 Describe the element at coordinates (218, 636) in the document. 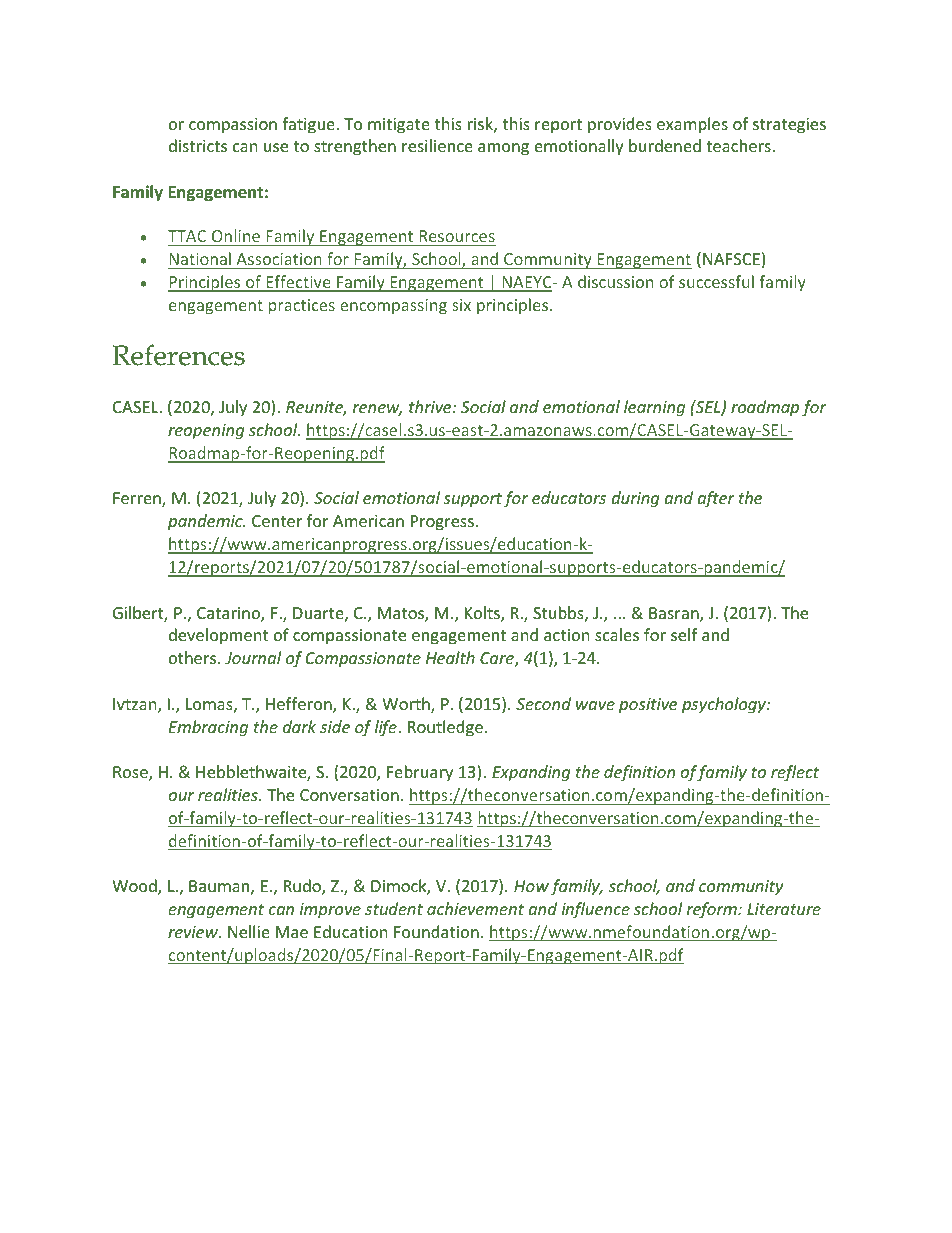

I see `development` at that location.
